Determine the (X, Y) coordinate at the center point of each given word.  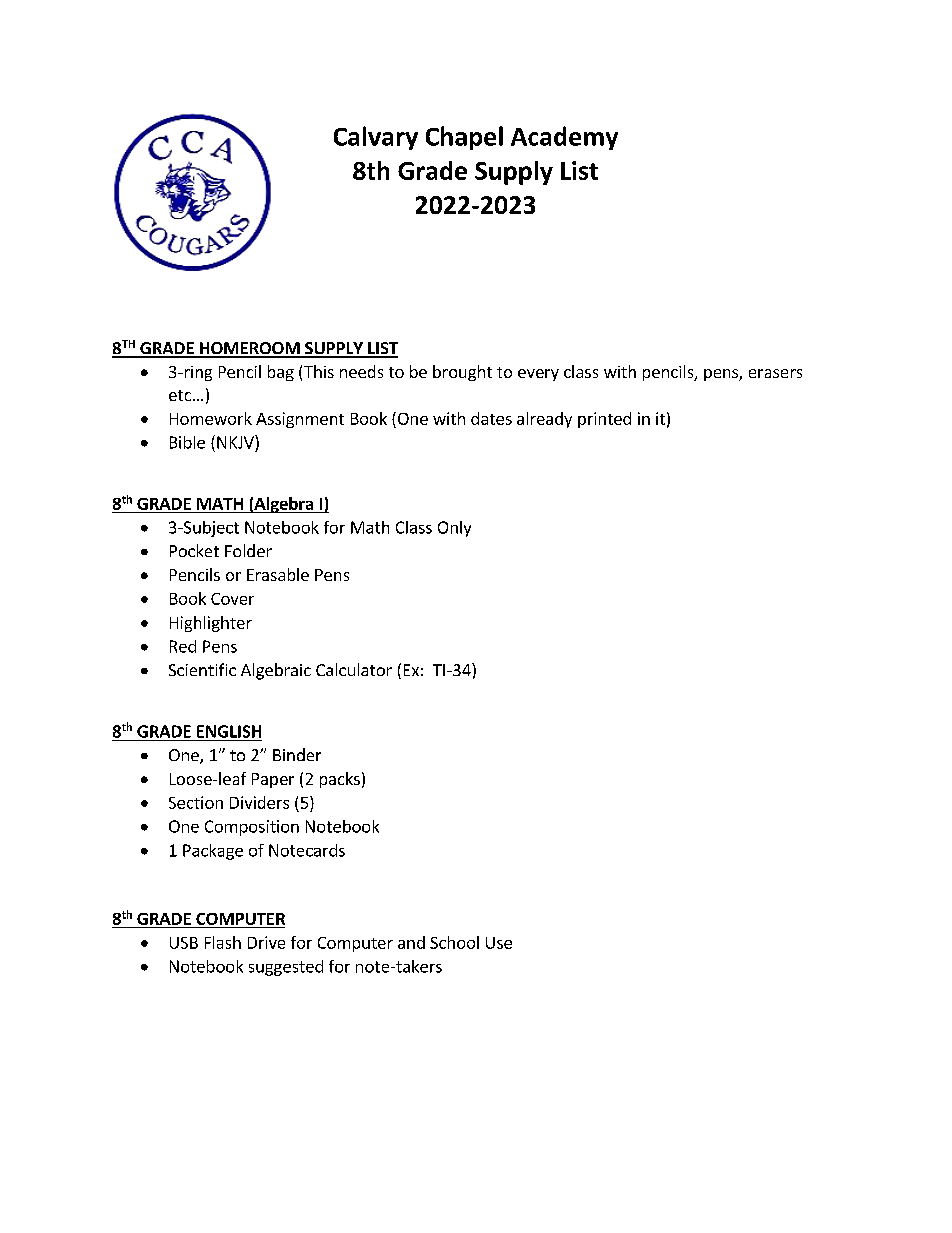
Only (454, 529)
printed (604, 420)
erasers (775, 373)
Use (499, 943)
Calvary (376, 138)
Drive (266, 942)
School (454, 942)
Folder (248, 550)
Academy (564, 138)
